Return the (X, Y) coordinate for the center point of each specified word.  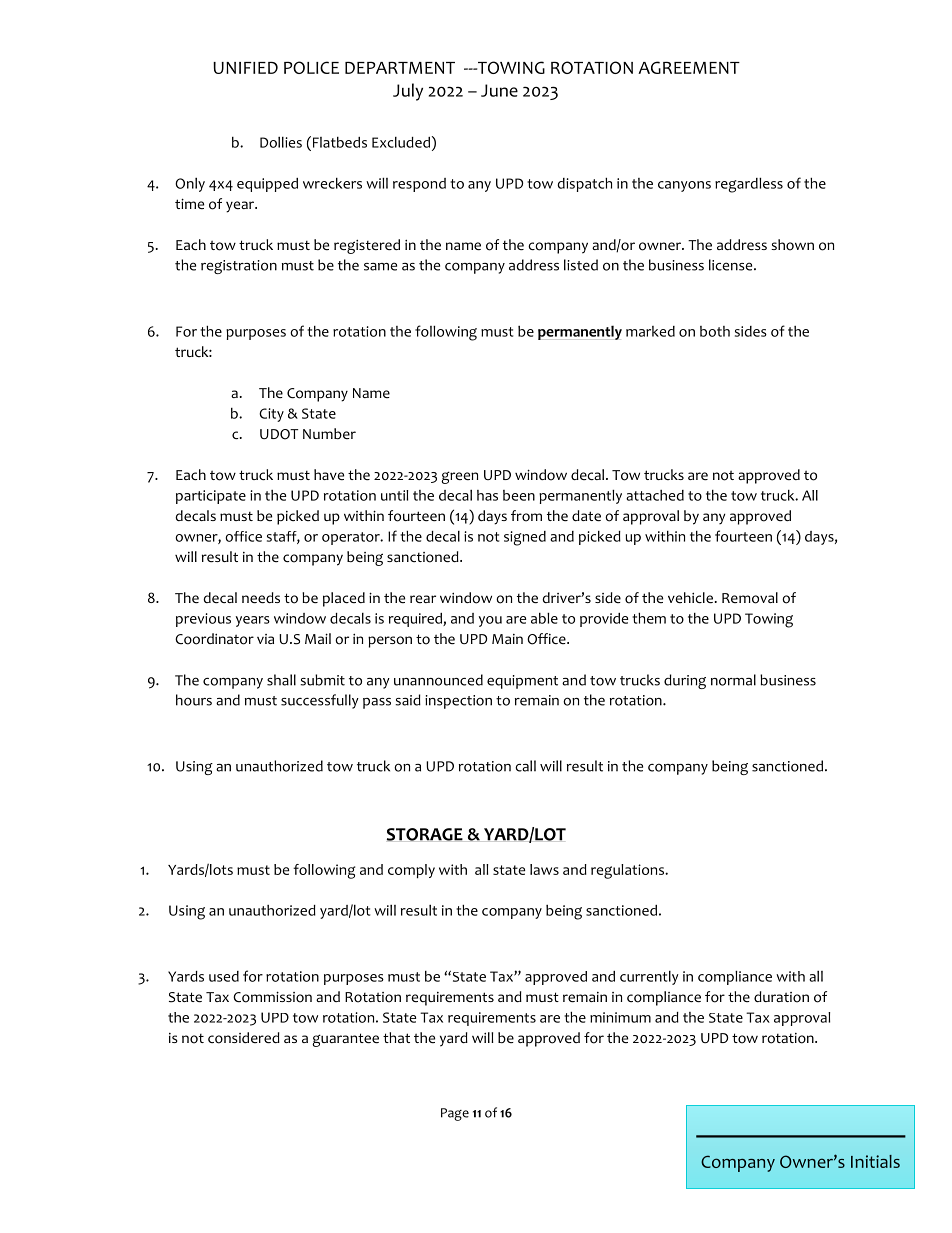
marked (650, 331)
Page (455, 1114)
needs (261, 597)
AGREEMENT (689, 67)
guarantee (345, 1040)
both (715, 331)
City (271, 415)
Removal (750, 598)
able (544, 618)
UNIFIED (245, 68)
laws (544, 869)
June (499, 90)
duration (781, 997)
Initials (875, 1161)
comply (411, 871)
